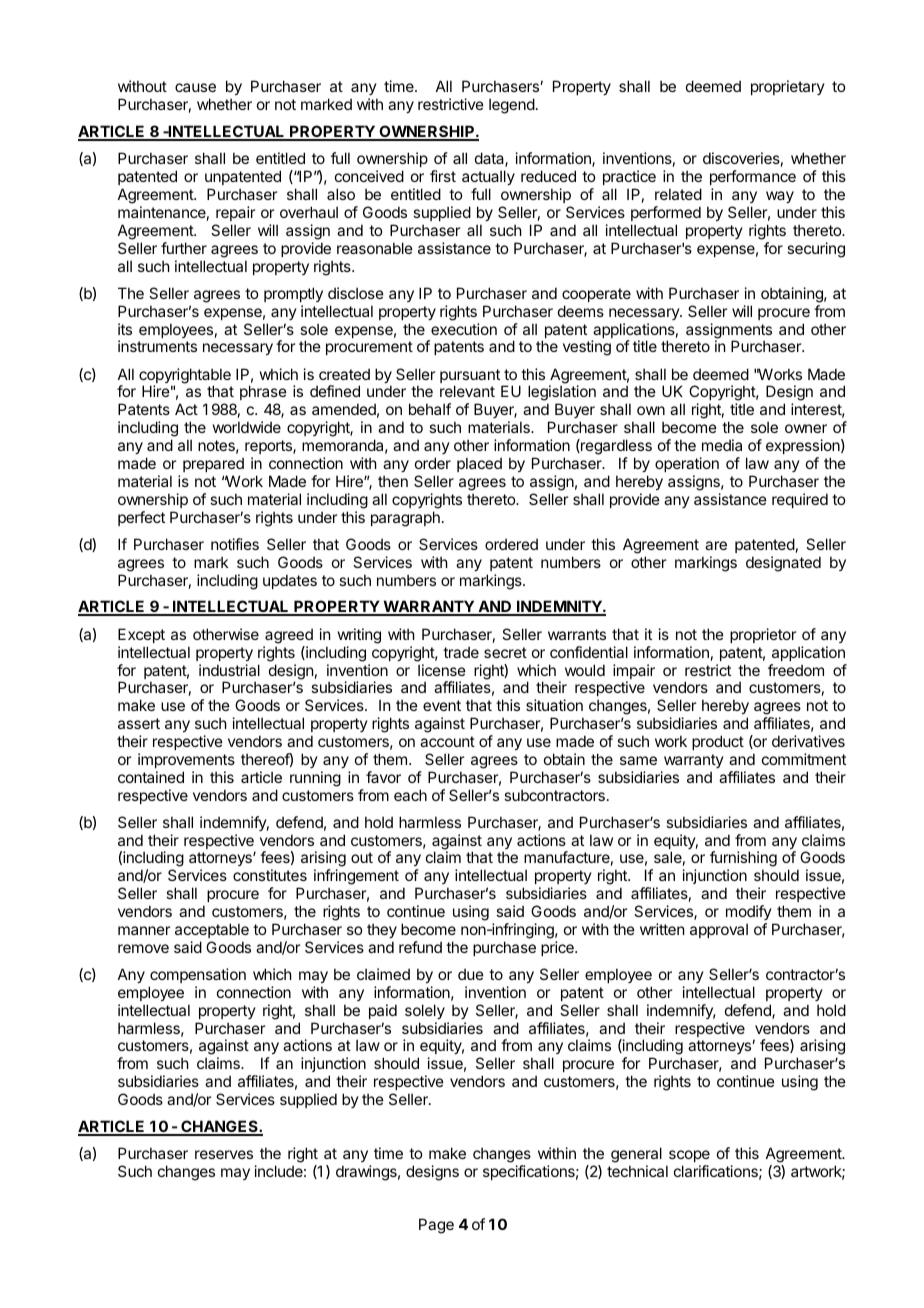  Describe the element at coordinates (224, 1154) in the screenshot. I see `reserves` at that location.
